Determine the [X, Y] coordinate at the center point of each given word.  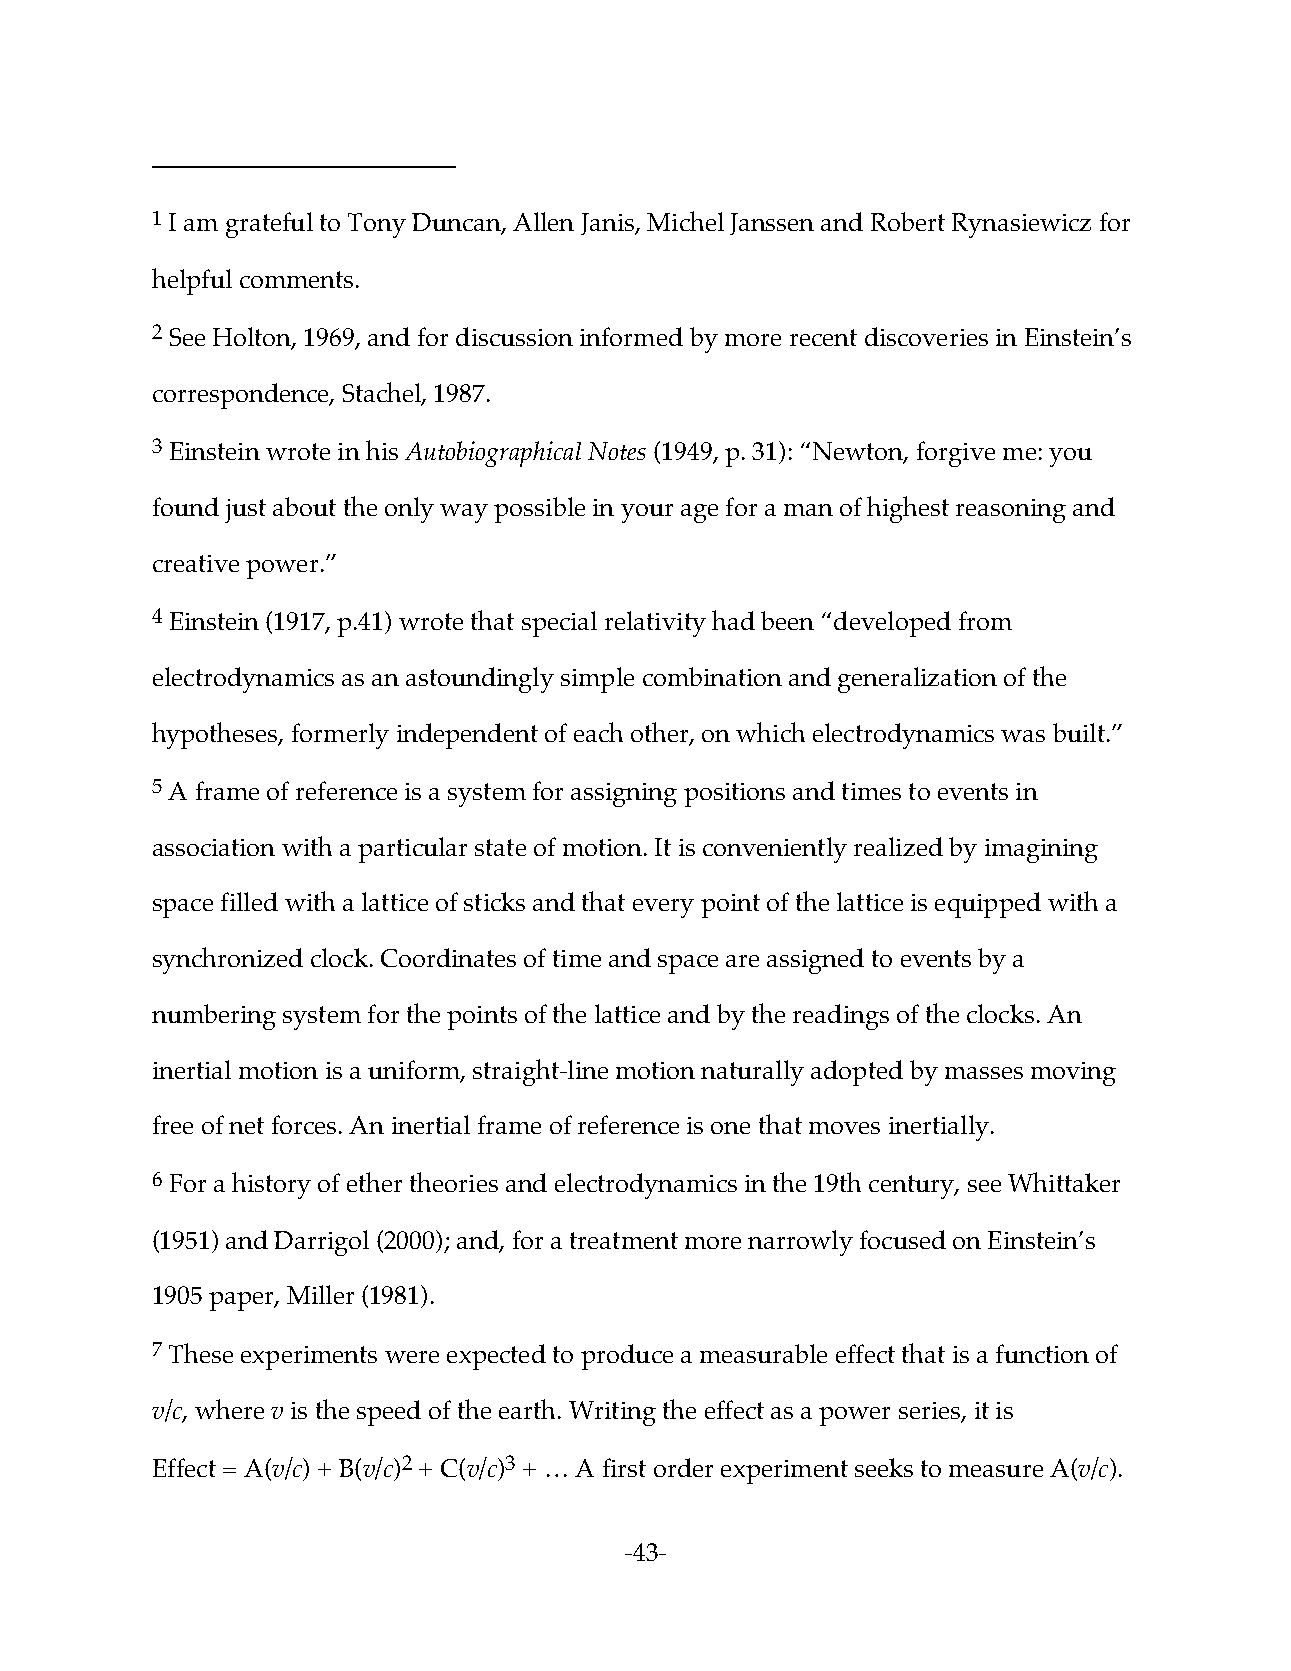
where [229, 1409]
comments [296, 279]
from [985, 620]
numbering [214, 1017]
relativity [655, 624]
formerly [340, 736]
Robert [908, 221]
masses [984, 1073]
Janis [608, 224]
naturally [752, 1073]
